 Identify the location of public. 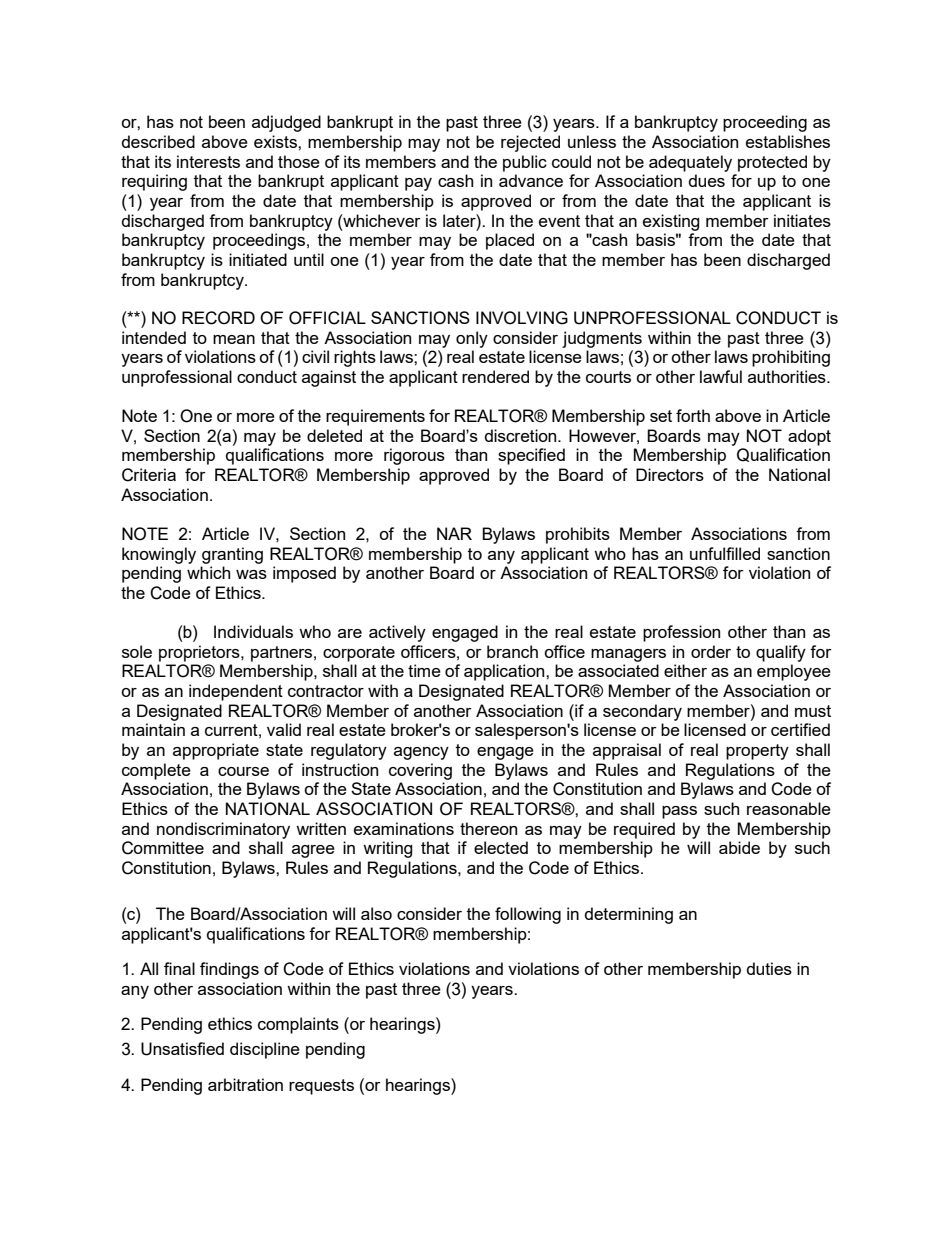
(525, 163).
